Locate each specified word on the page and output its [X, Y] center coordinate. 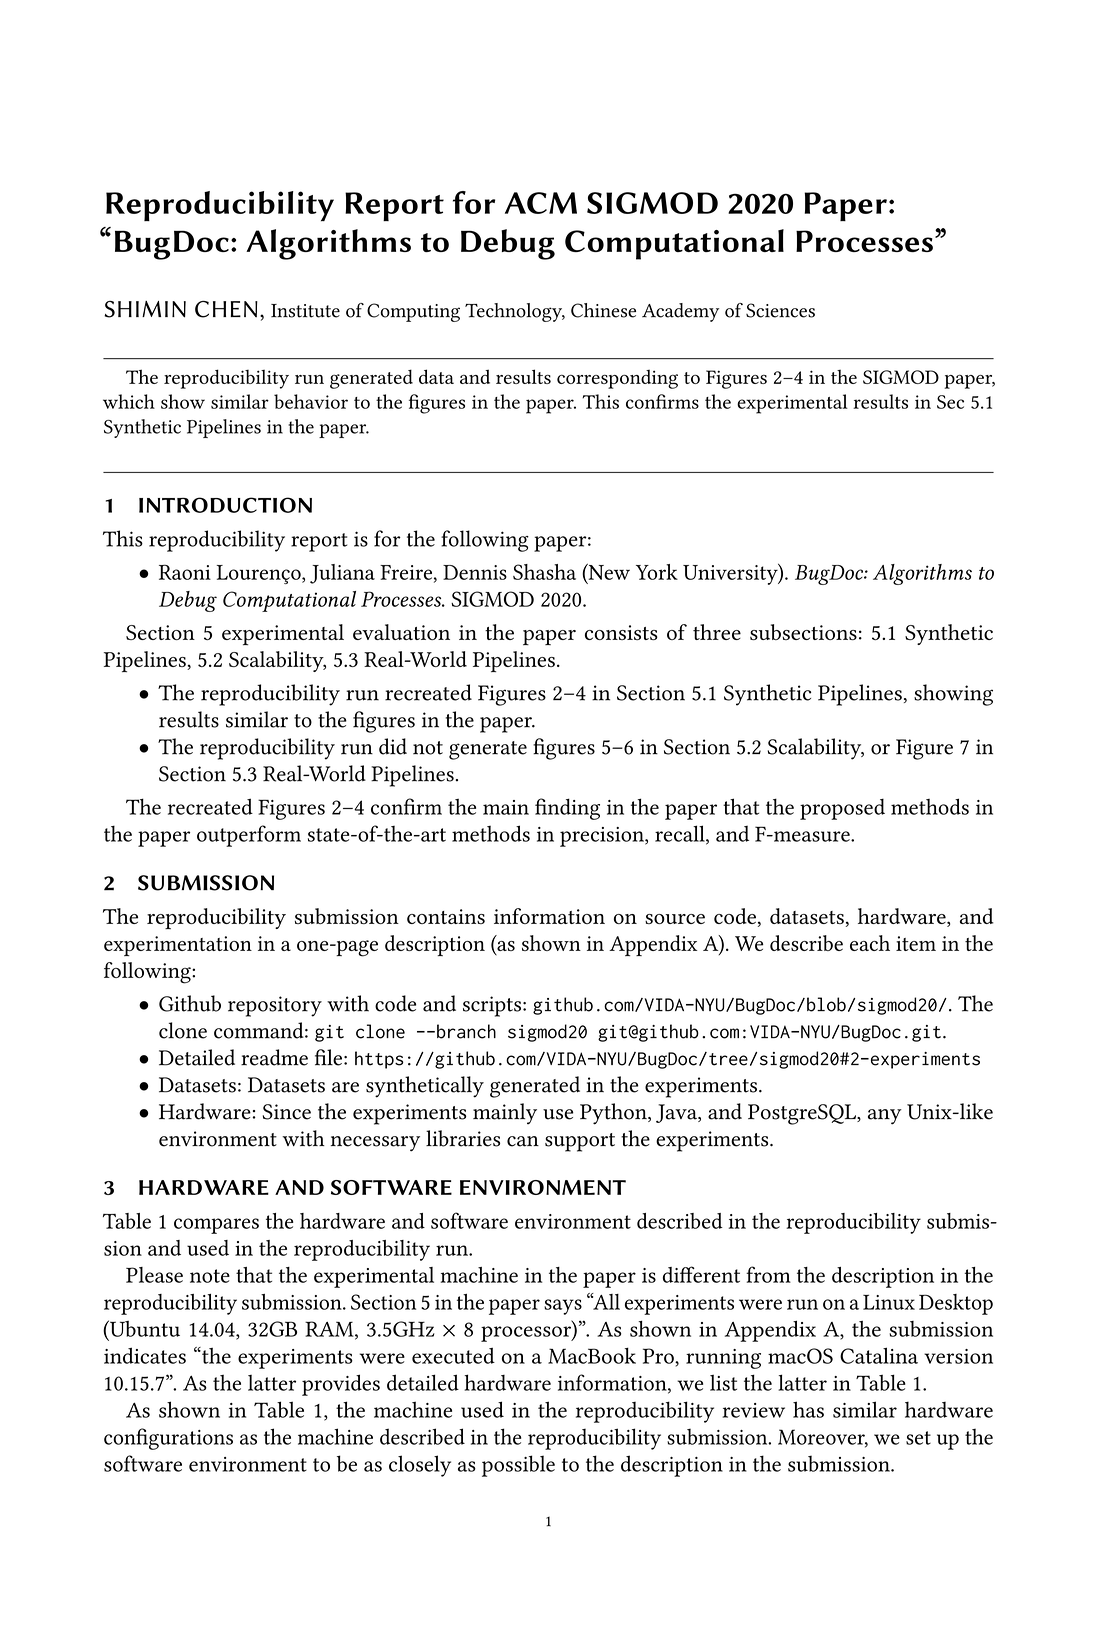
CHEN [226, 309]
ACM [541, 203]
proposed [842, 809]
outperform [249, 836]
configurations [168, 1439]
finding [567, 809]
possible [518, 1466]
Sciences [780, 310]
